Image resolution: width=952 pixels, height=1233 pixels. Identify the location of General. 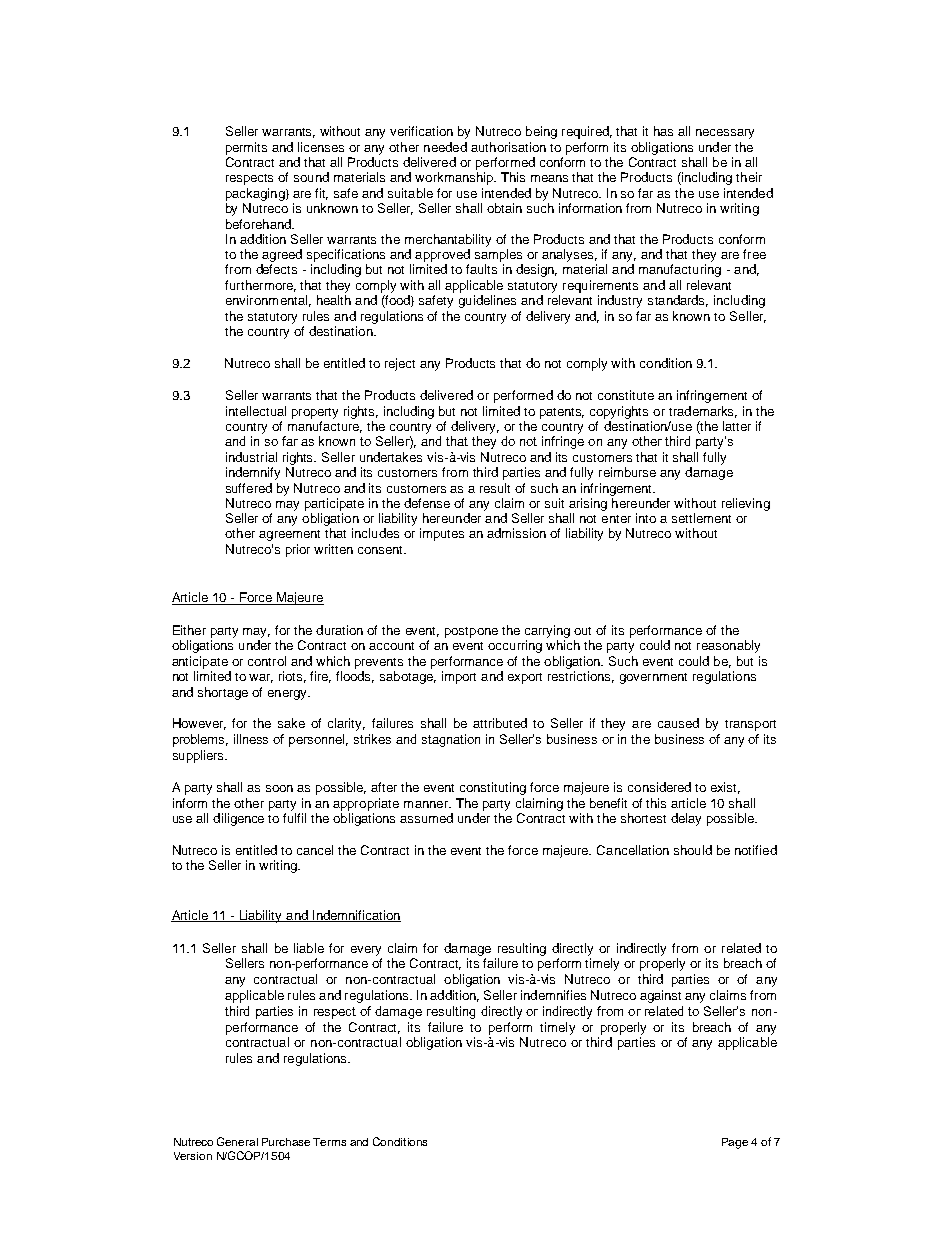
(237, 1141).
